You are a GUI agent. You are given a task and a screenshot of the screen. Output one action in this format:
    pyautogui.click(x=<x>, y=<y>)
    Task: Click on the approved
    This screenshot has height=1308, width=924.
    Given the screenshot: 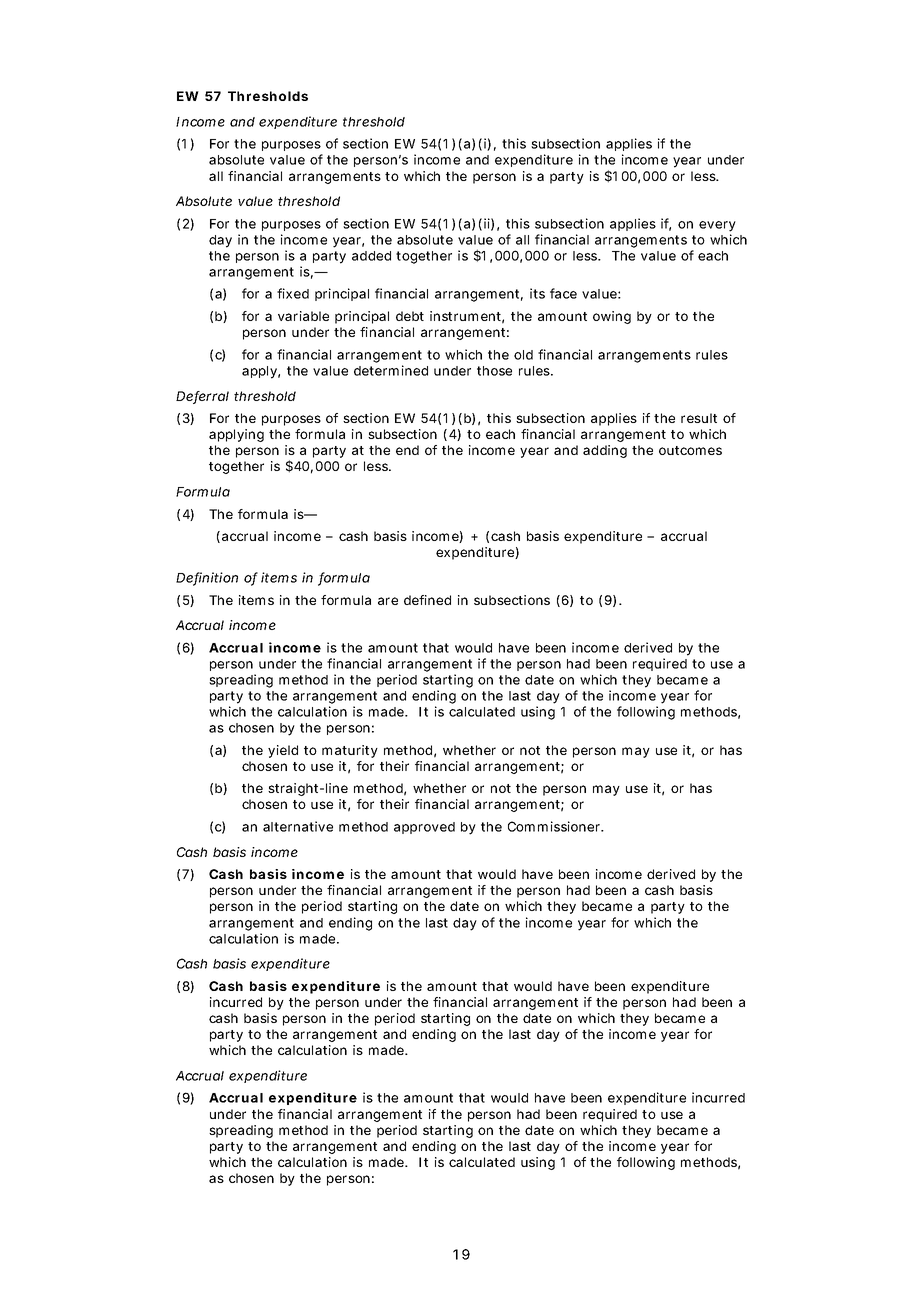 What is the action you would take?
    pyautogui.click(x=424, y=828)
